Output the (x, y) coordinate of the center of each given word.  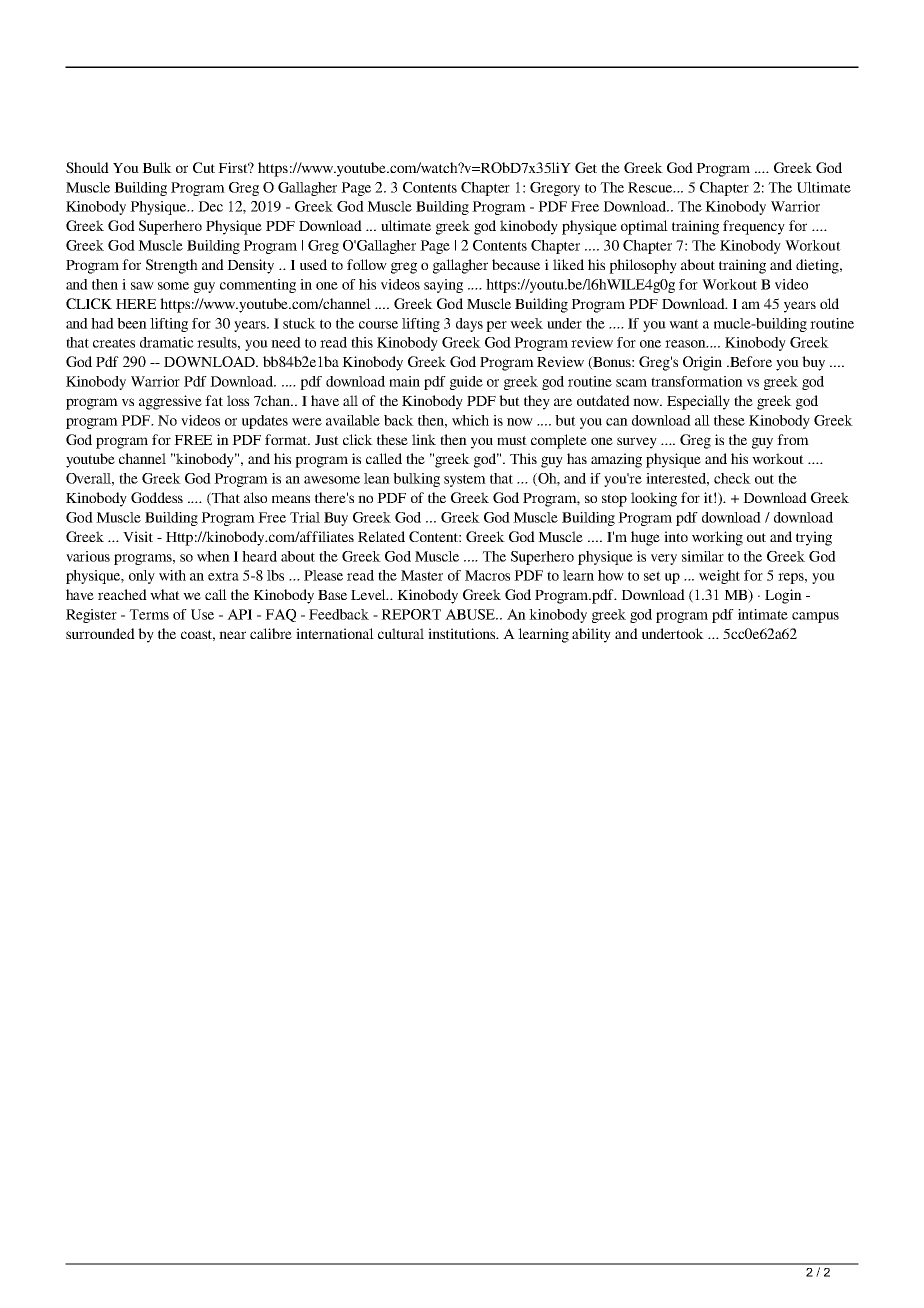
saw (142, 286)
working (717, 538)
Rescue (651, 187)
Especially (698, 402)
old (829, 303)
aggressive (170, 402)
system (465, 480)
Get (586, 167)
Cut (204, 167)
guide (466, 383)
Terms (149, 614)
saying (443, 286)
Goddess (157, 497)
